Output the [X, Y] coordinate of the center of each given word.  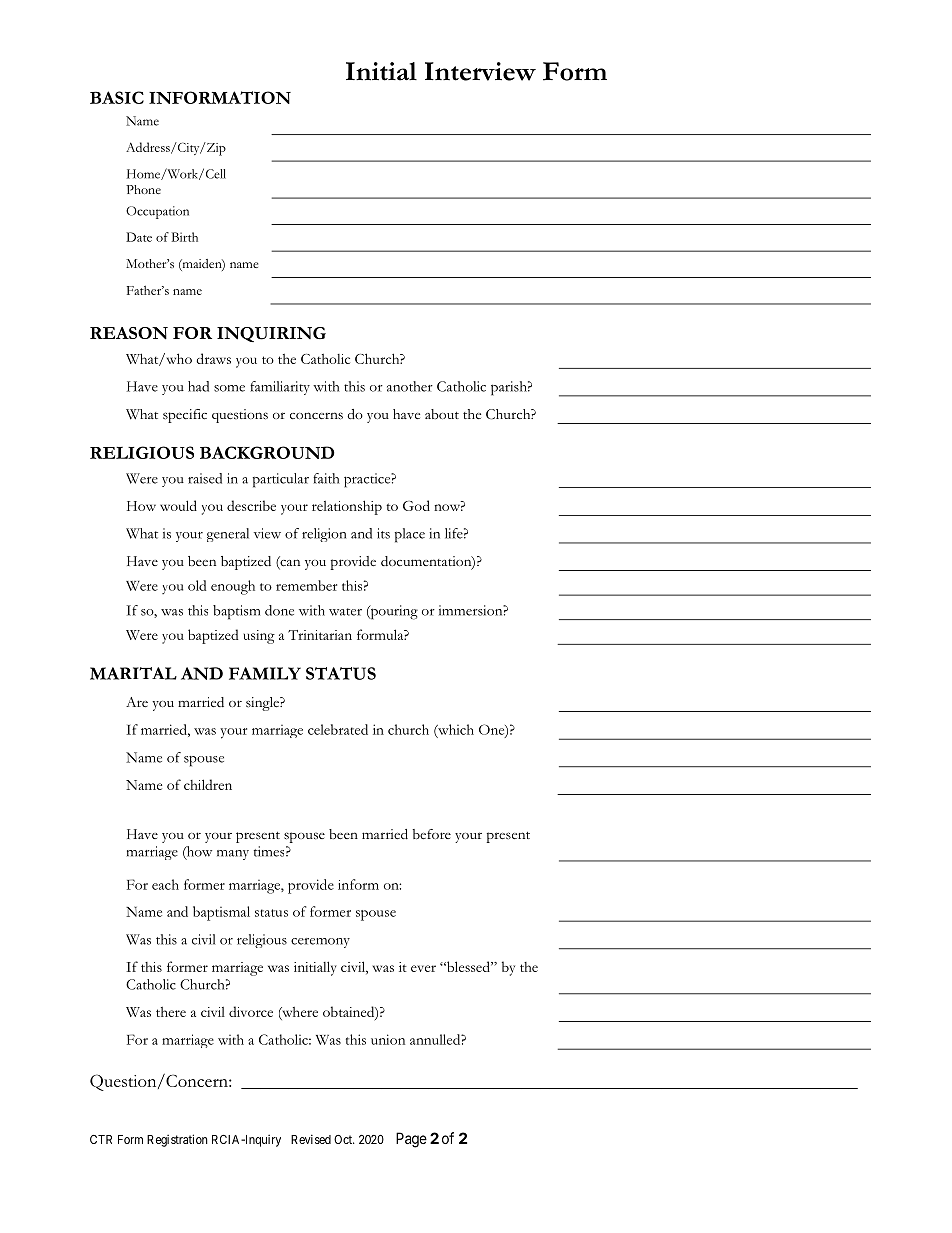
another [410, 386]
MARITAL [133, 673]
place [410, 535]
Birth [185, 237]
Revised [311, 1139]
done [279, 610]
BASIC [117, 97]
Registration [177, 1140]
